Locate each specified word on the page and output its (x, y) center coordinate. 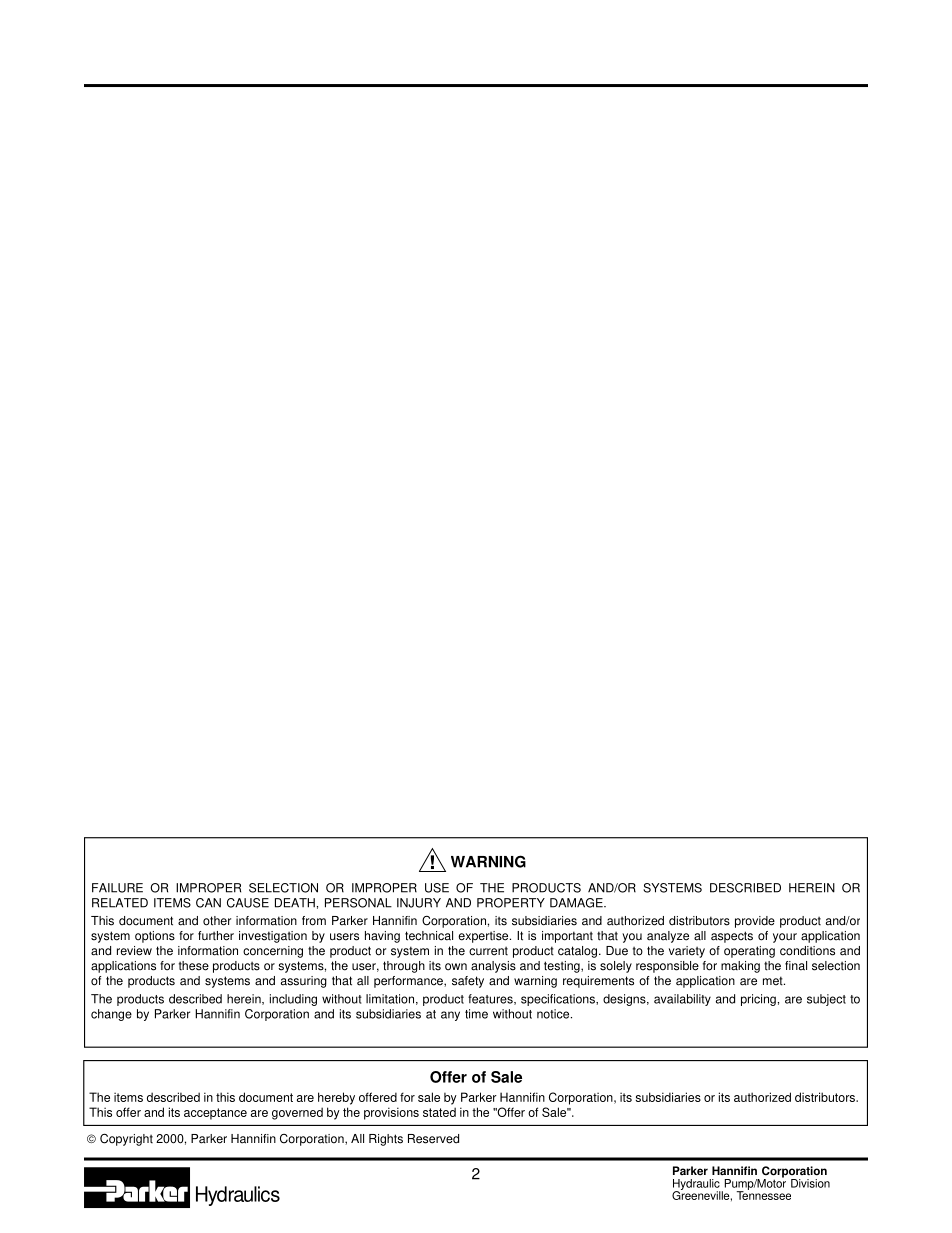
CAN (208, 903)
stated (439, 1112)
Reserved (433, 1139)
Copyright (126, 1139)
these (194, 966)
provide (755, 922)
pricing (758, 1000)
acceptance (215, 1114)
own (456, 967)
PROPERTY (511, 903)
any (450, 1016)
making (740, 967)
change (111, 1015)
